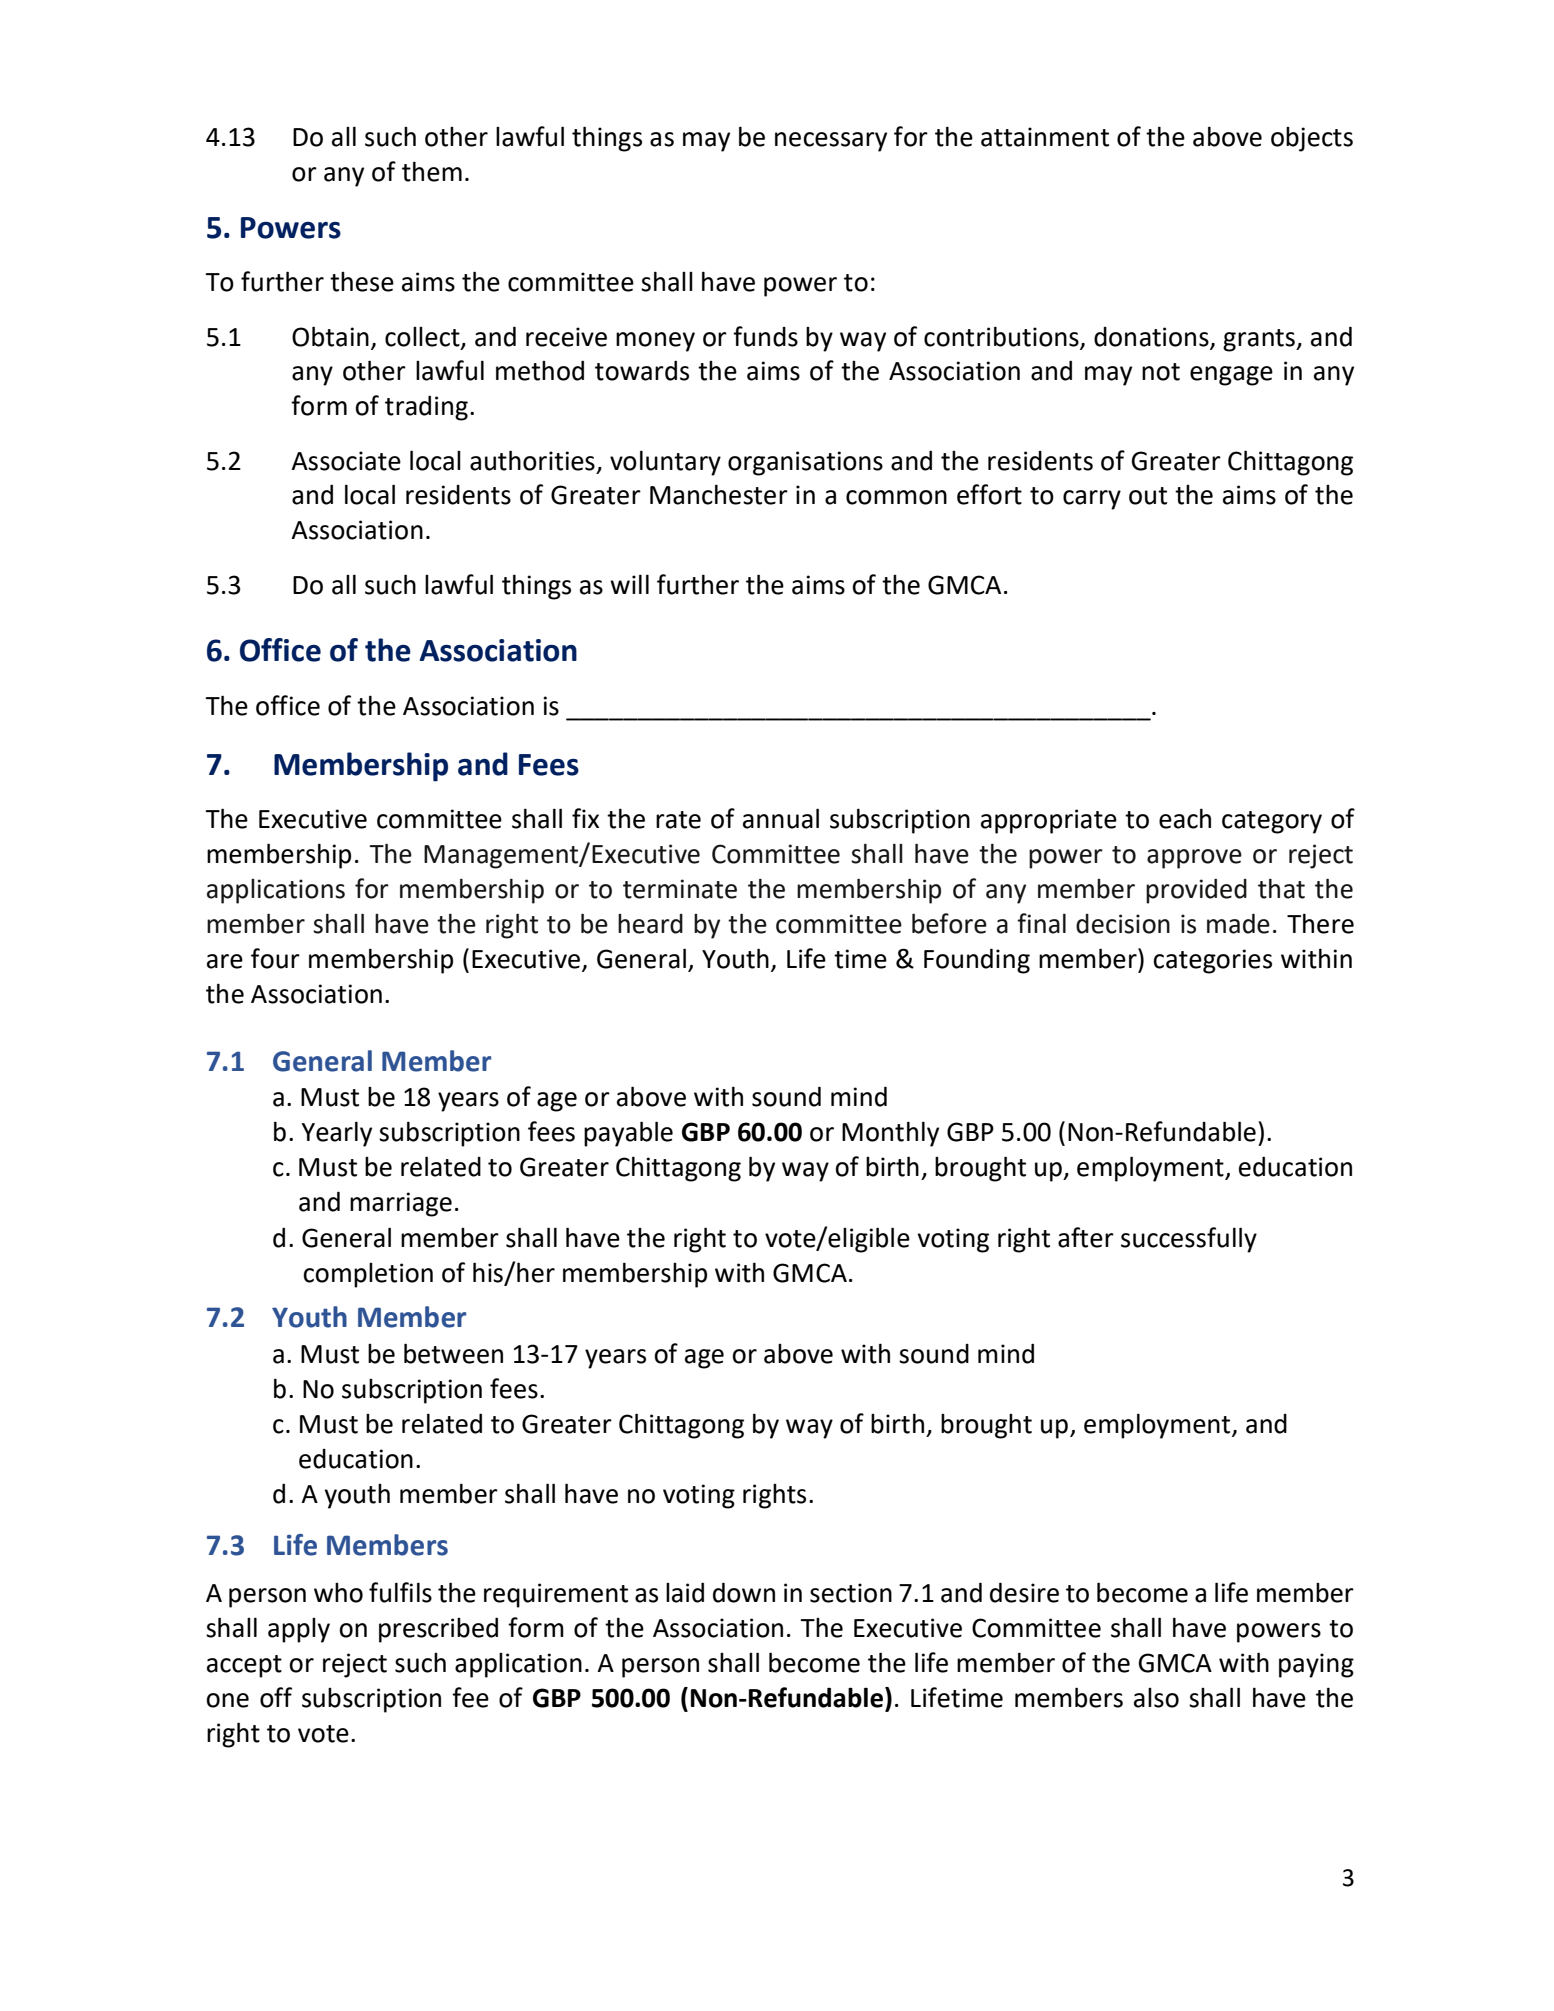  I want to click on provided, so click(1196, 891).
